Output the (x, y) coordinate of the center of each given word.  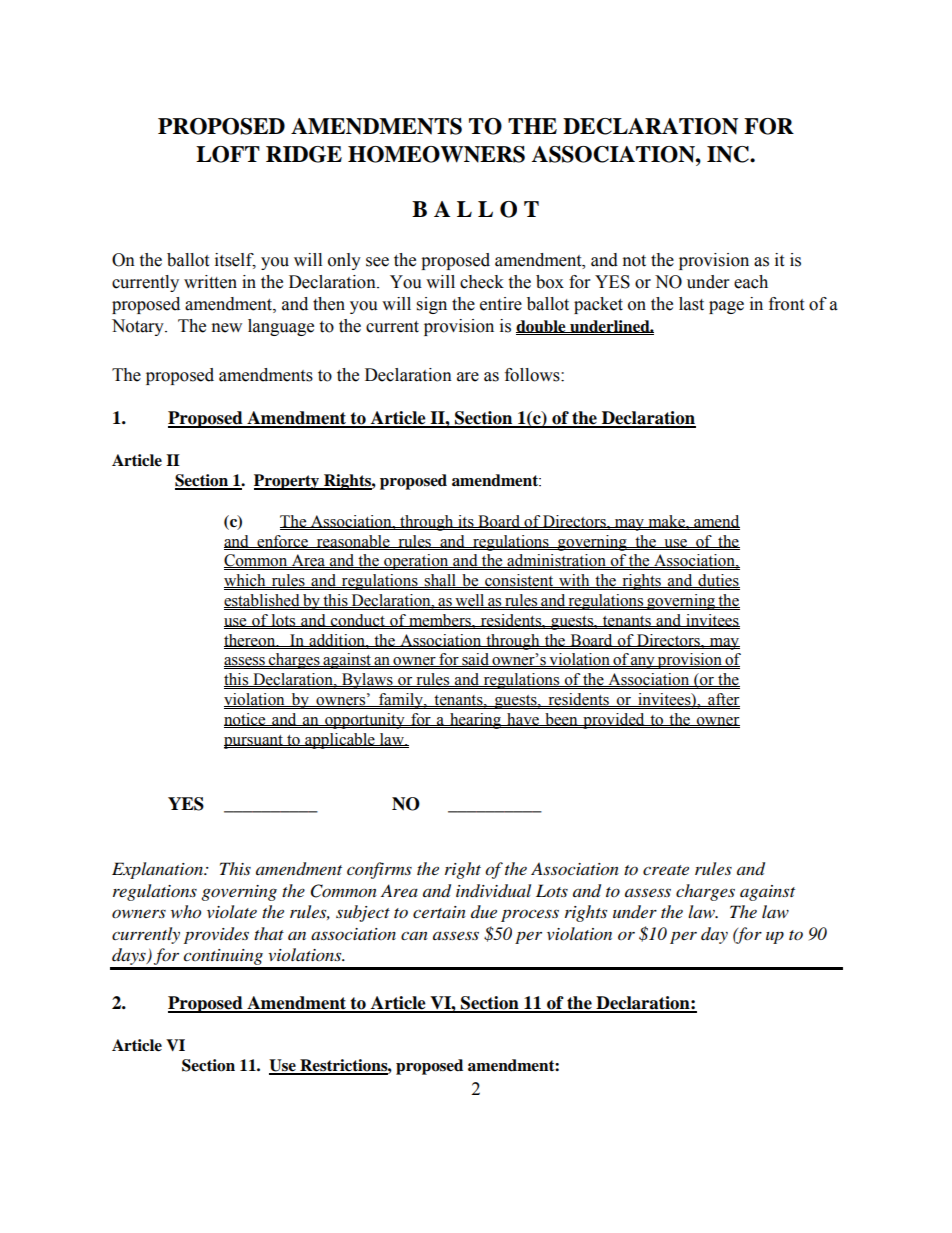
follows (533, 375)
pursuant (254, 742)
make (666, 521)
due (484, 911)
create (666, 870)
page (726, 307)
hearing (476, 721)
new (227, 328)
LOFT (228, 154)
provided (614, 721)
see (377, 262)
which (246, 581)
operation (416, 562)
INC (729, 154)
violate (232, 911)
